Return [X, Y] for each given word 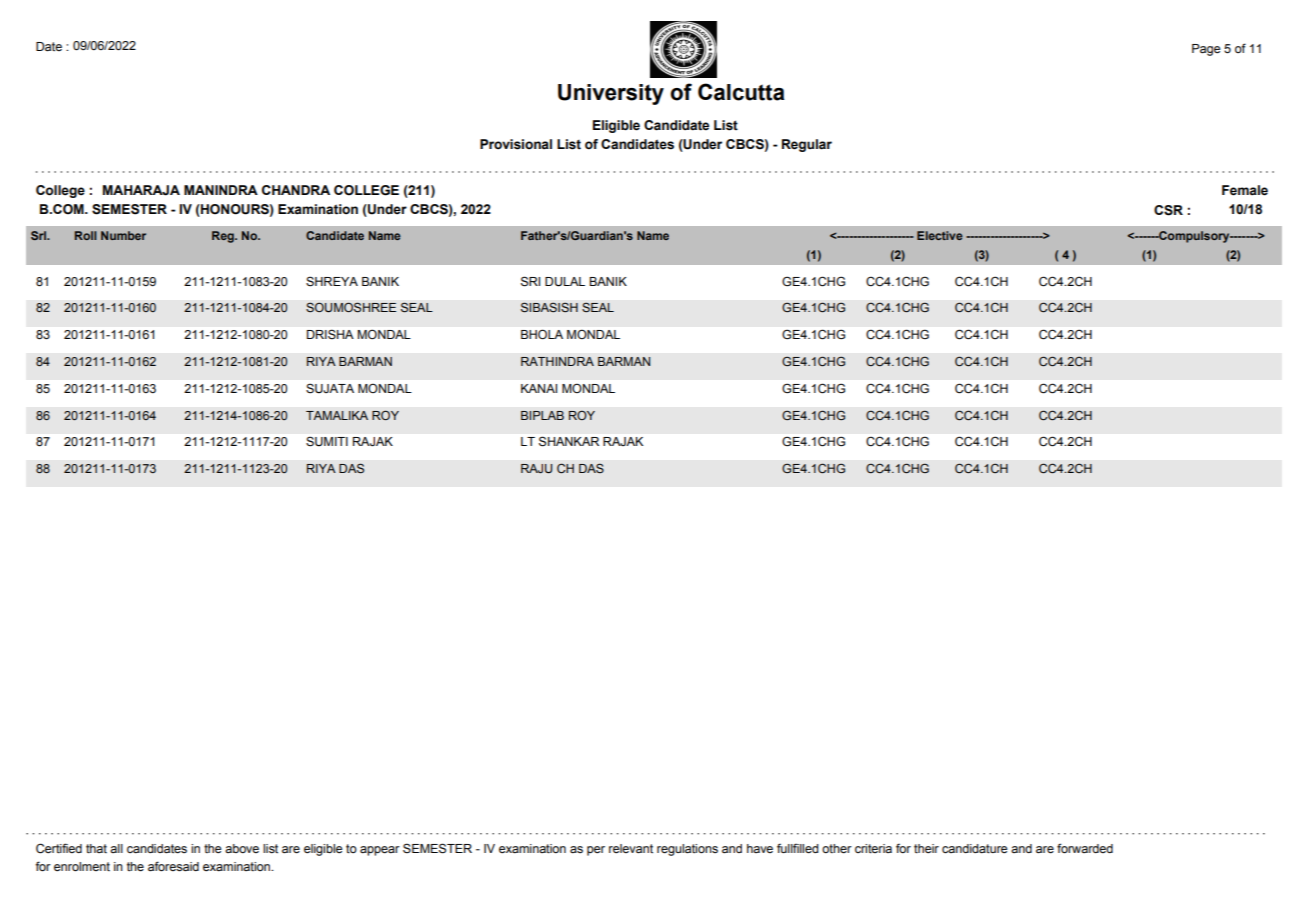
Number [123, 235]
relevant [631, 849]
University [611, 94]
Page [1206, 50]
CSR [1168, 210]
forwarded [1085, 848]
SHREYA [332, 281]
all [116, 848]
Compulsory [1194, 237]
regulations [687, 850]
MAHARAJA [141, 190]
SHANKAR [569, 441]
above [242, 848]
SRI [530, 281]
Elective [940, 235]
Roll [86, 235]
